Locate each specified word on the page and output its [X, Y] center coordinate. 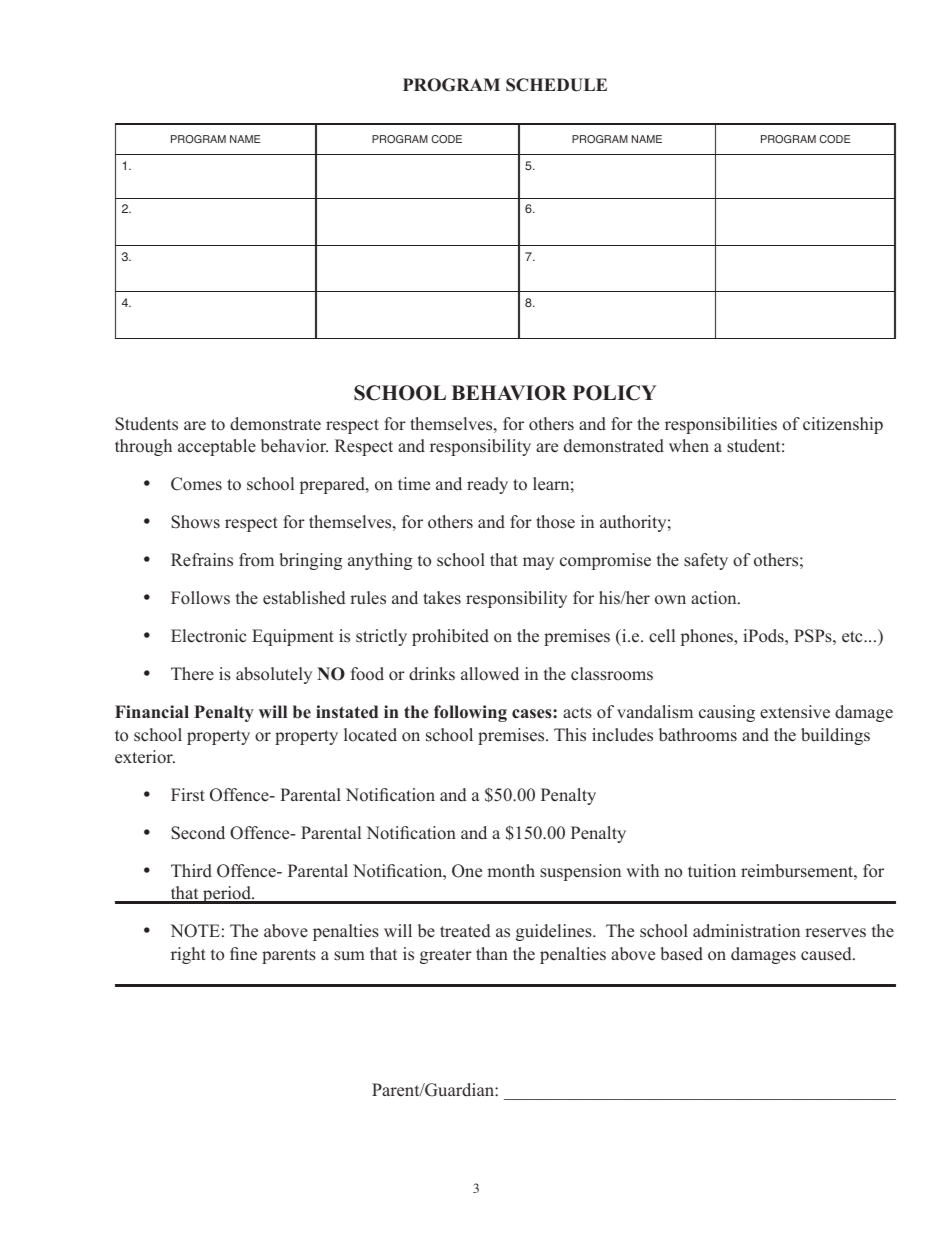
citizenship [843, 425]
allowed [490, 674]
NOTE [195, 931]
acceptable [217, 447]
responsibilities [721, 425]
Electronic [208, 636]
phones [708, 637]
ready [487, 485]
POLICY [614, 393]
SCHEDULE [556, 85]
